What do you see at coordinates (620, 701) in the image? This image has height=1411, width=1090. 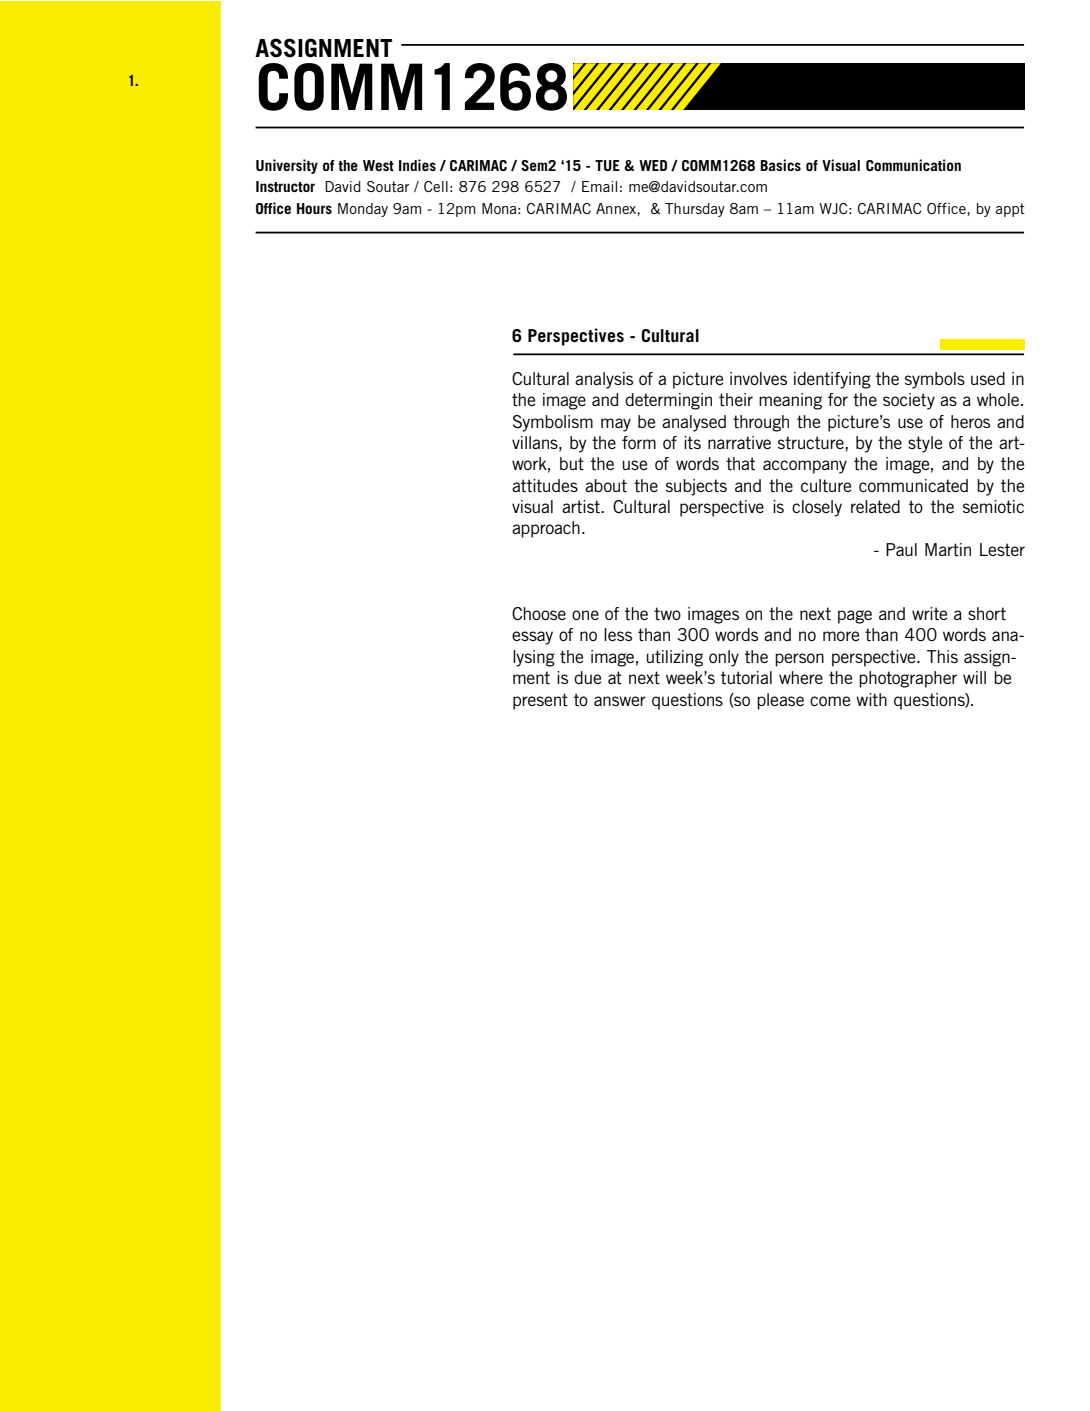 I see `answer` at bounding box center [620, 701].
